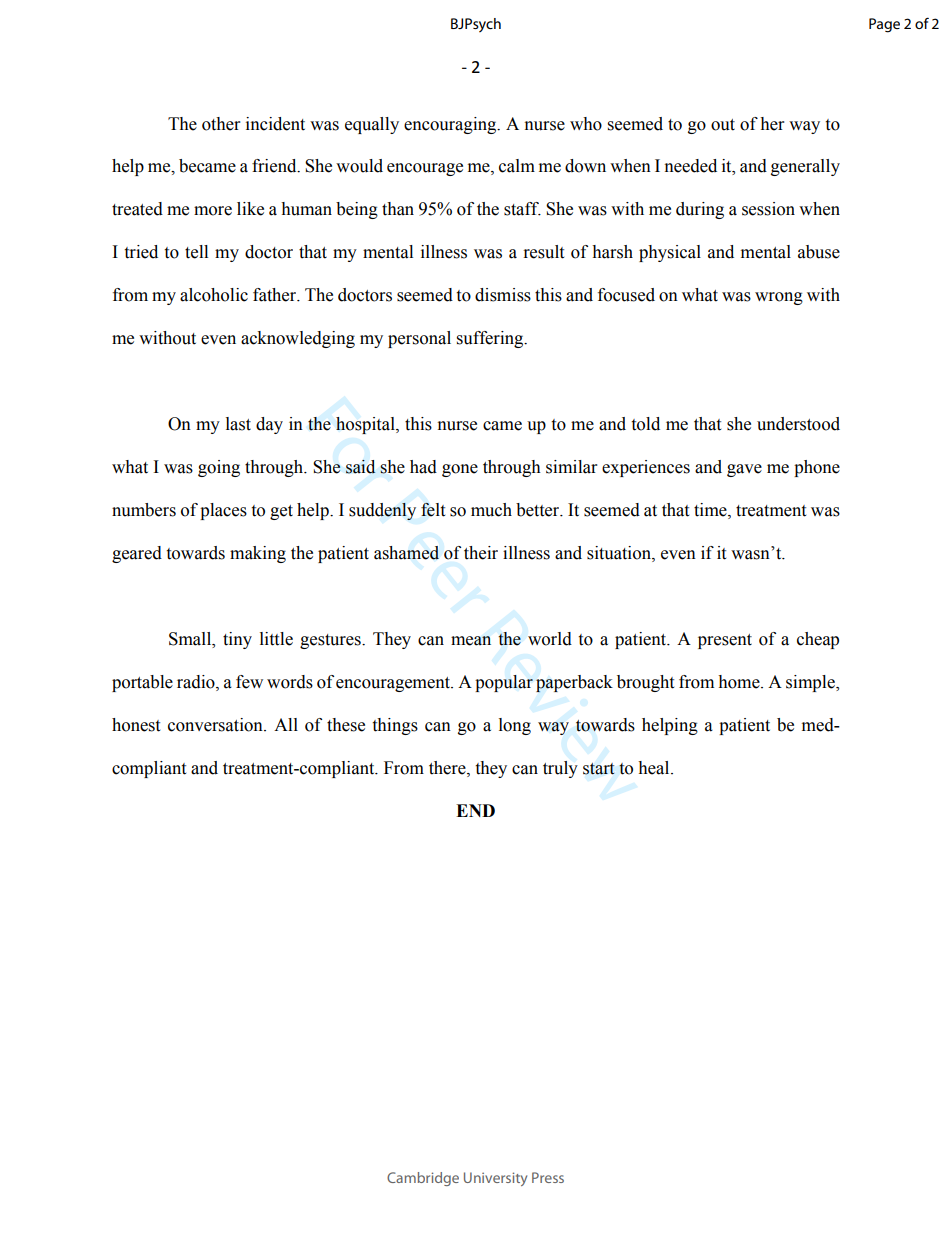 The height and width of the screenshot is (1233, 952). What do you see at coordinates (221, 124) in the screenshot?
I see `other` at bounding box center [221, 124].
